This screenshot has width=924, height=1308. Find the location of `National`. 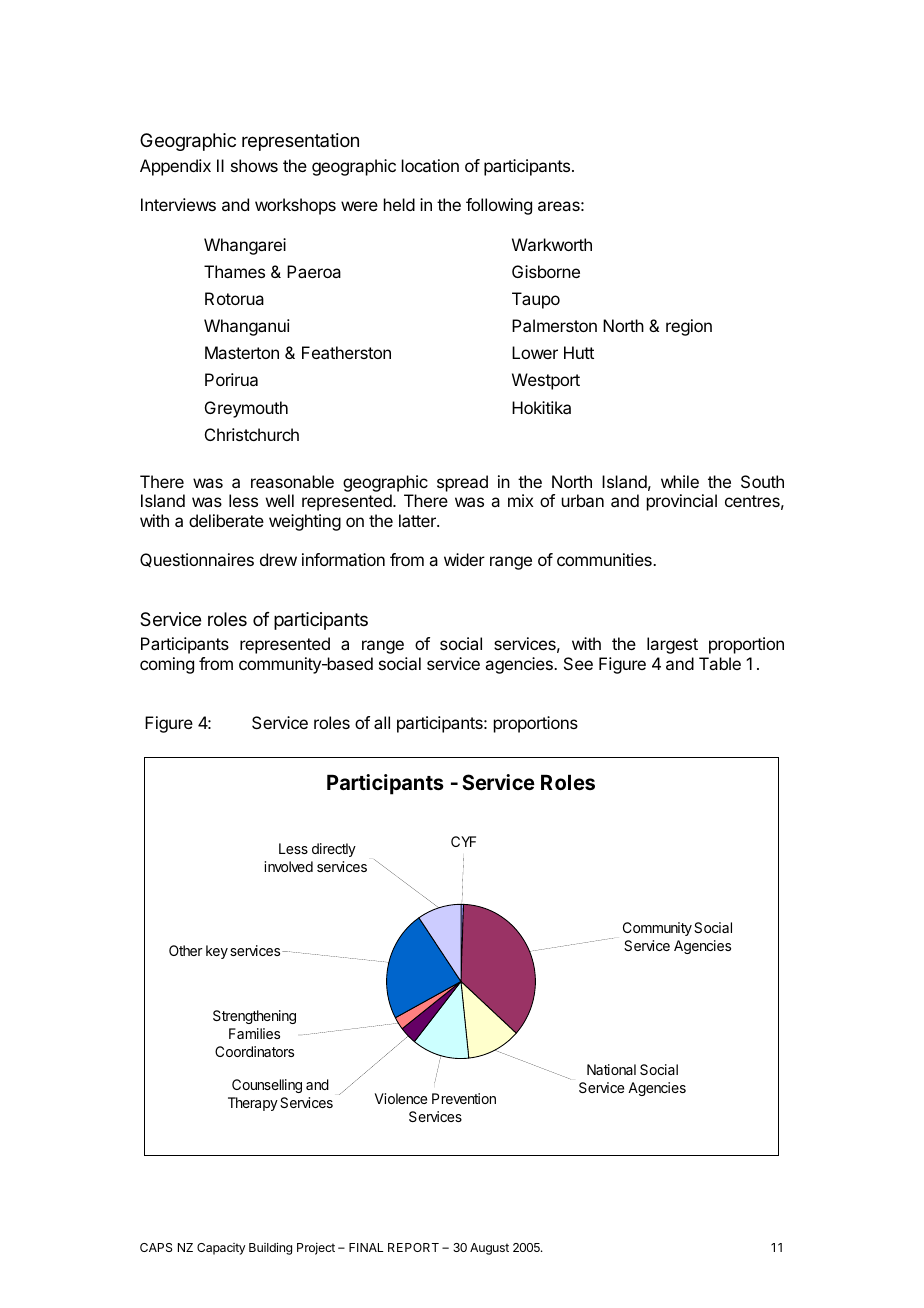

National is located at coordinates (611, 1069).
